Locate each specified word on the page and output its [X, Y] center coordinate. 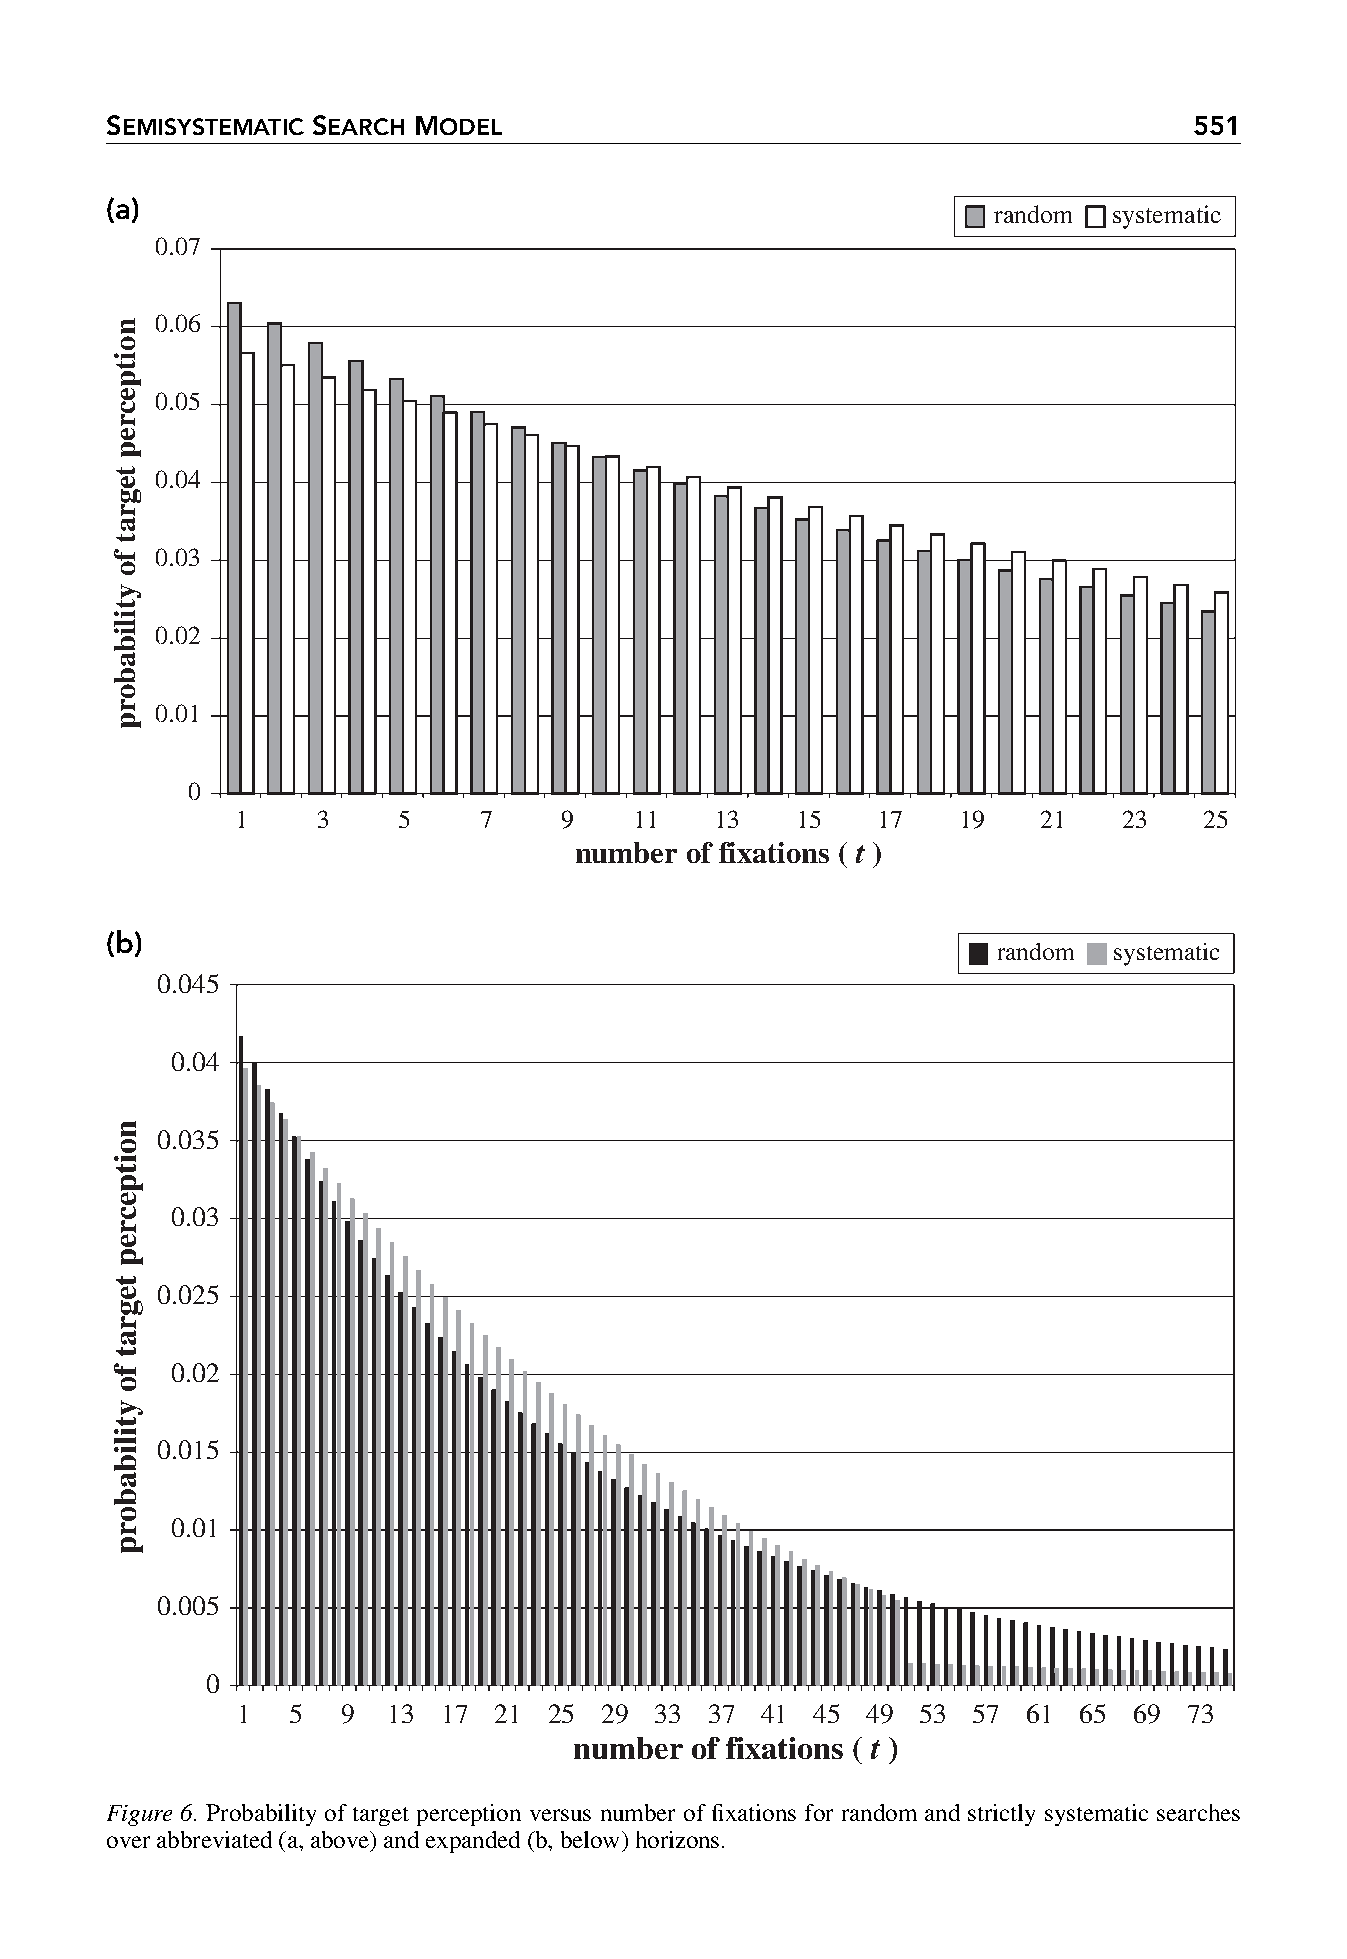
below [590, 1839]
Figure [139, 1815]
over [128, 1842]
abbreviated [214, 1839]
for [819, 1812]
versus [560, 1815]
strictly [1001, 1815]
